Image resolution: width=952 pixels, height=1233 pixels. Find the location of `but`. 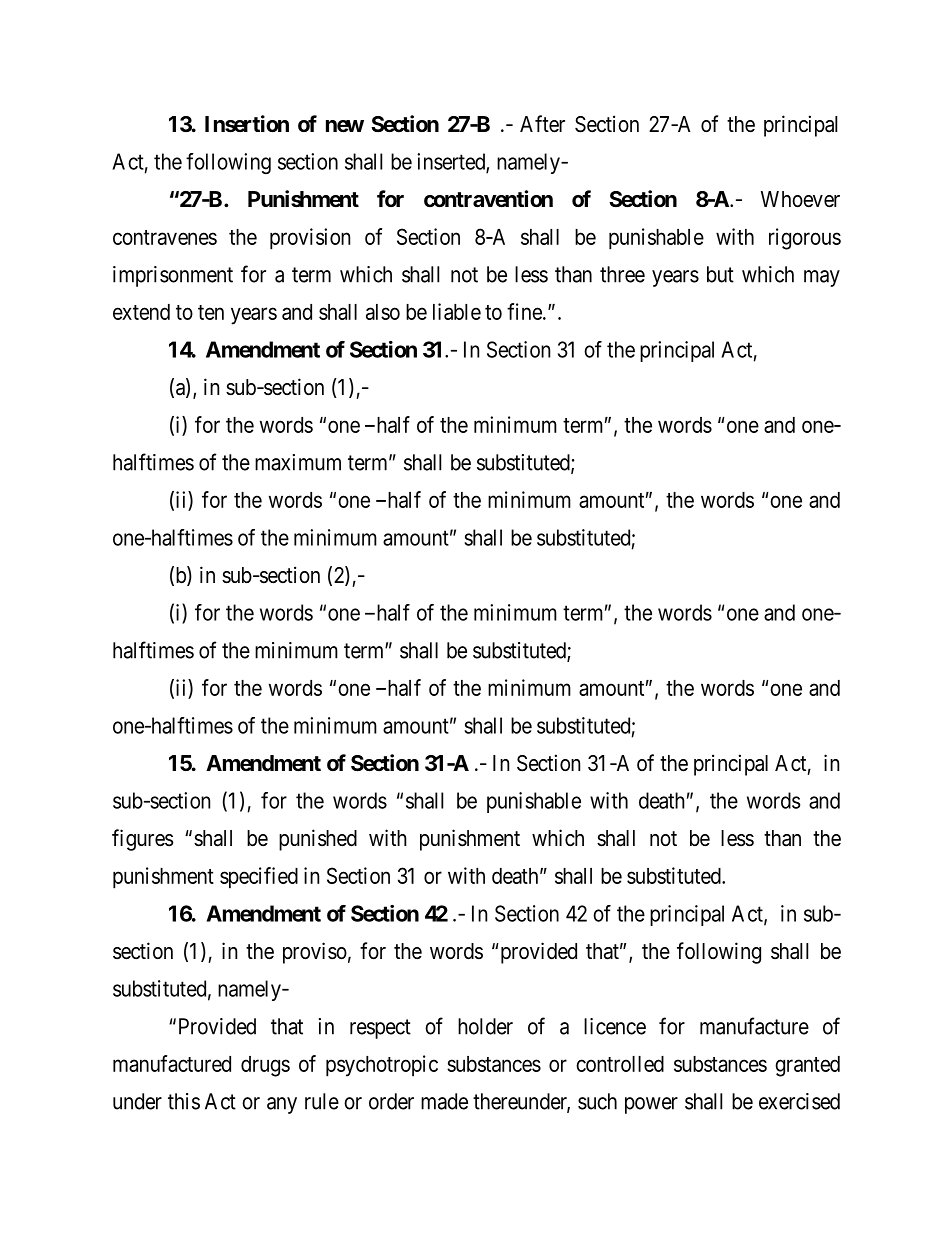

but is located at coordinates (720, 274).
